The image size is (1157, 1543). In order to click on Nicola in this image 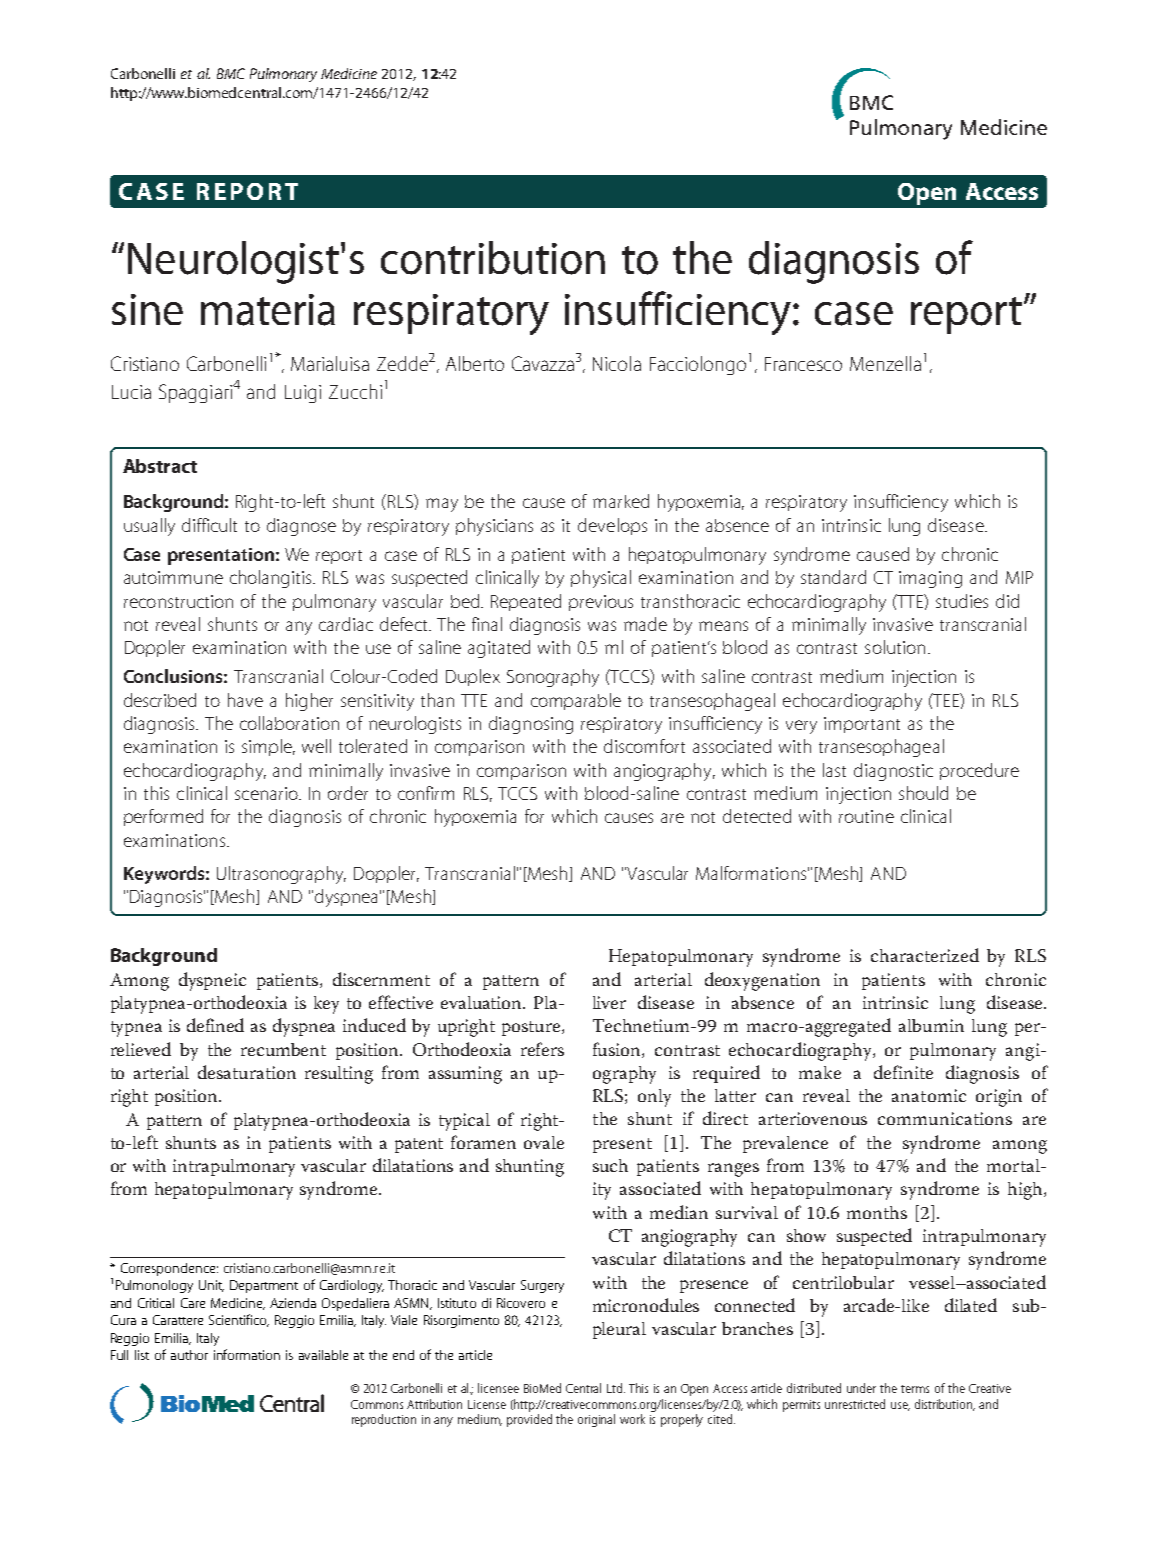, I will do `click(617, 363)`.
